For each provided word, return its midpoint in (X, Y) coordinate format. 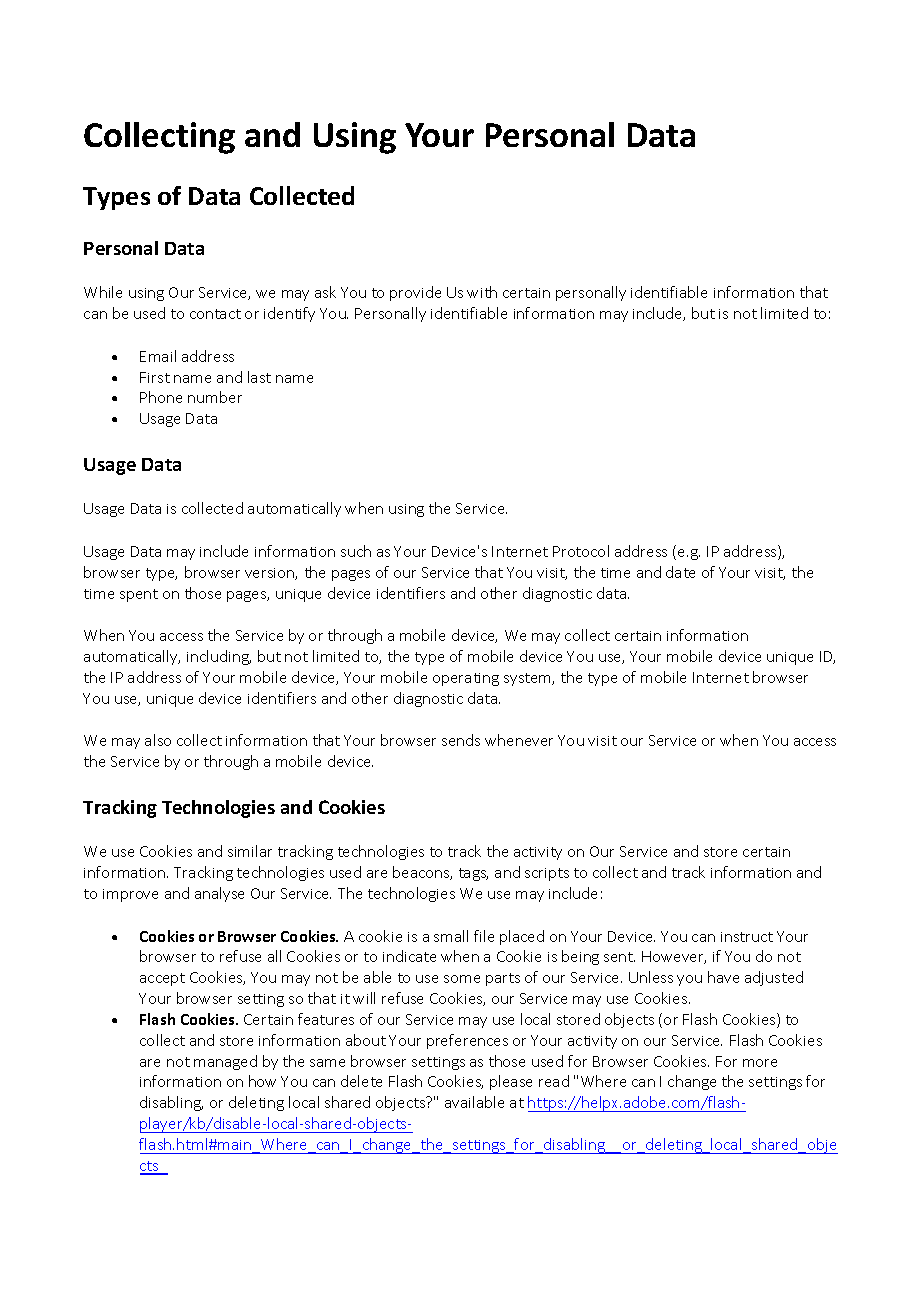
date (680, 572)
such (356, 551)
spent (139, 595)
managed (225, 1062)
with (482, 292)
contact (215, 314)
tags (473, 874)
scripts (547, 874)
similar (250, 851)
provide (415, 293)
